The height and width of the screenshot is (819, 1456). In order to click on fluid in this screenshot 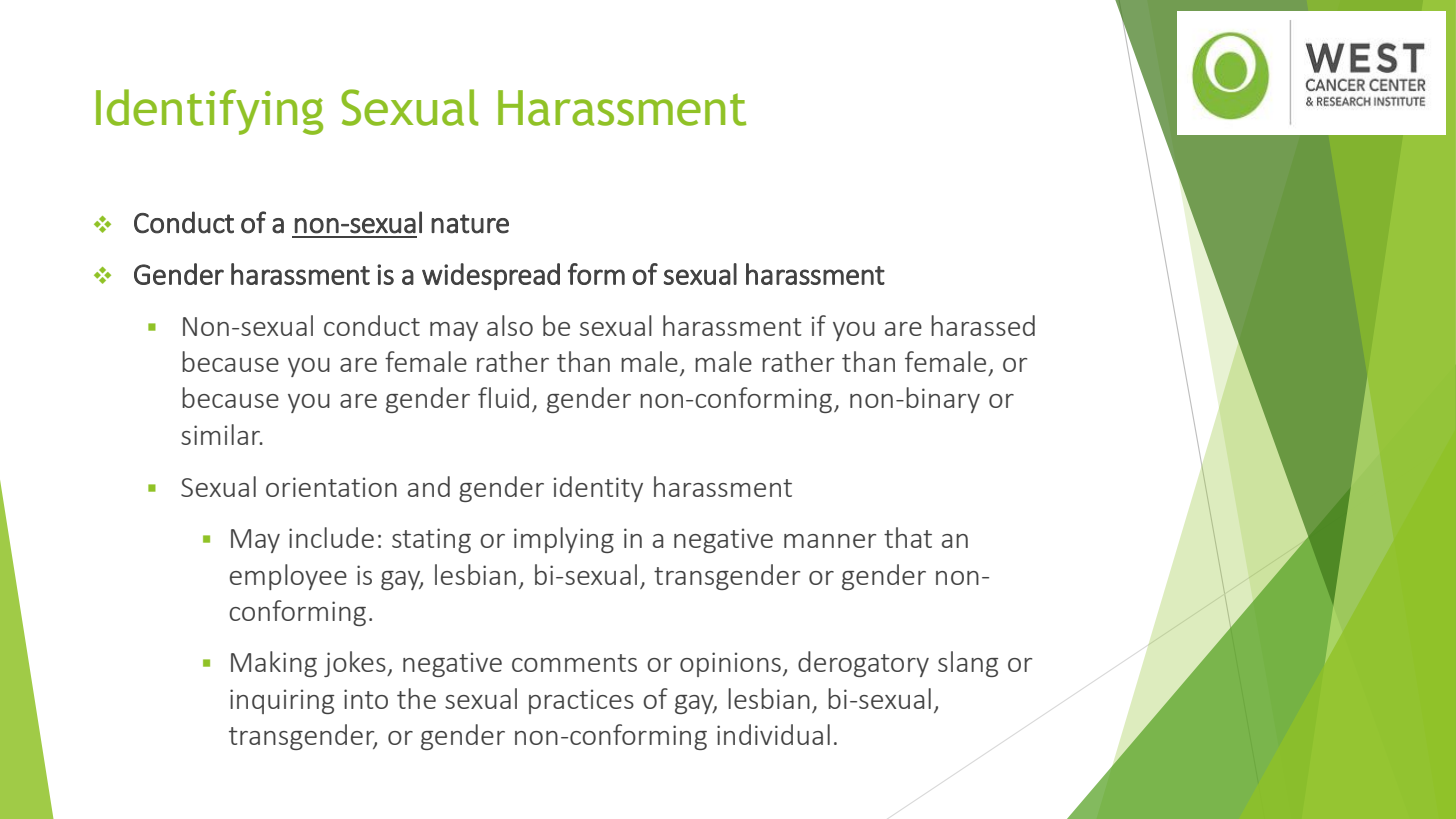, I will do `click(503, 397)`.
